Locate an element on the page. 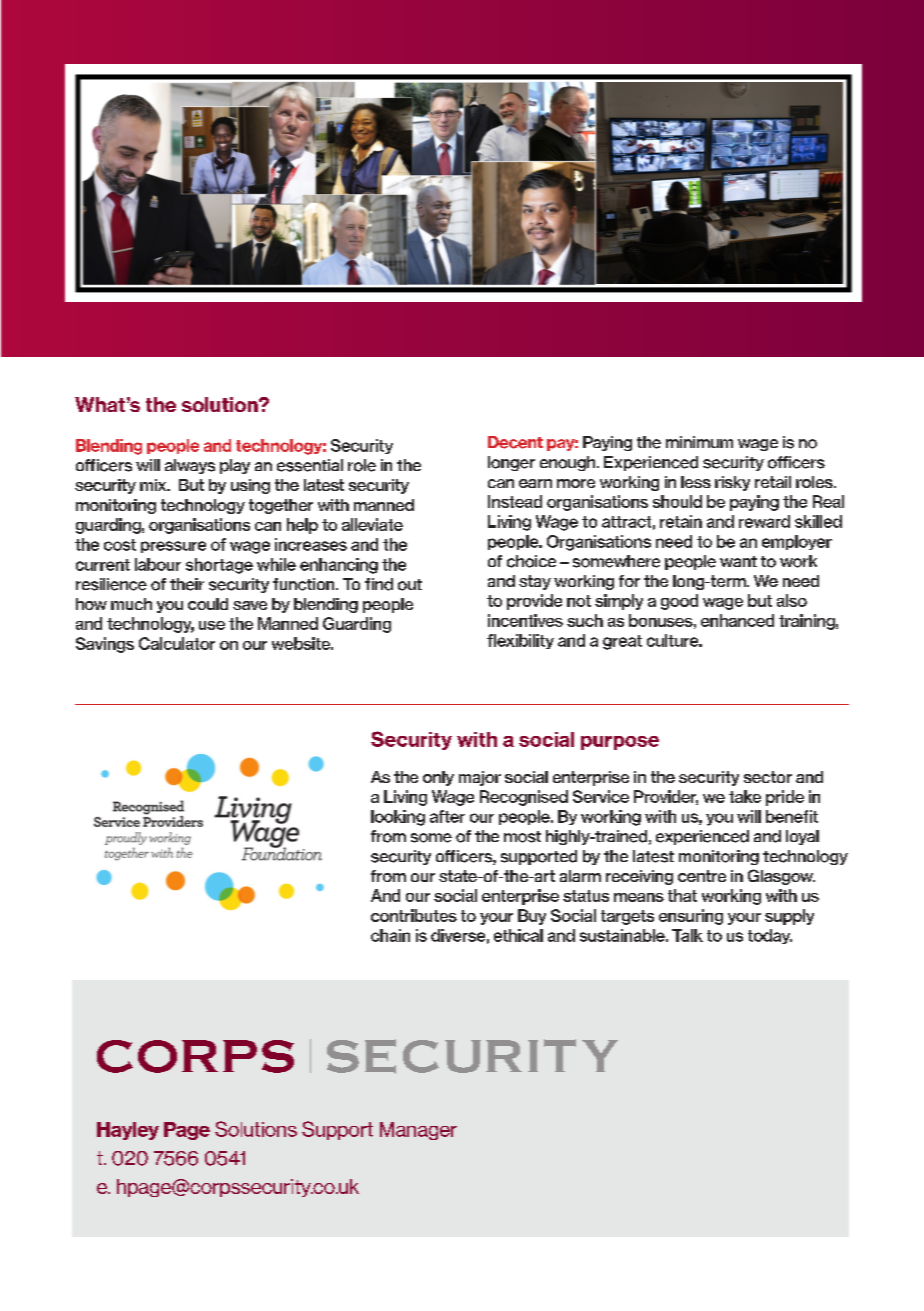  risky is located at coordinates (732, 483).
